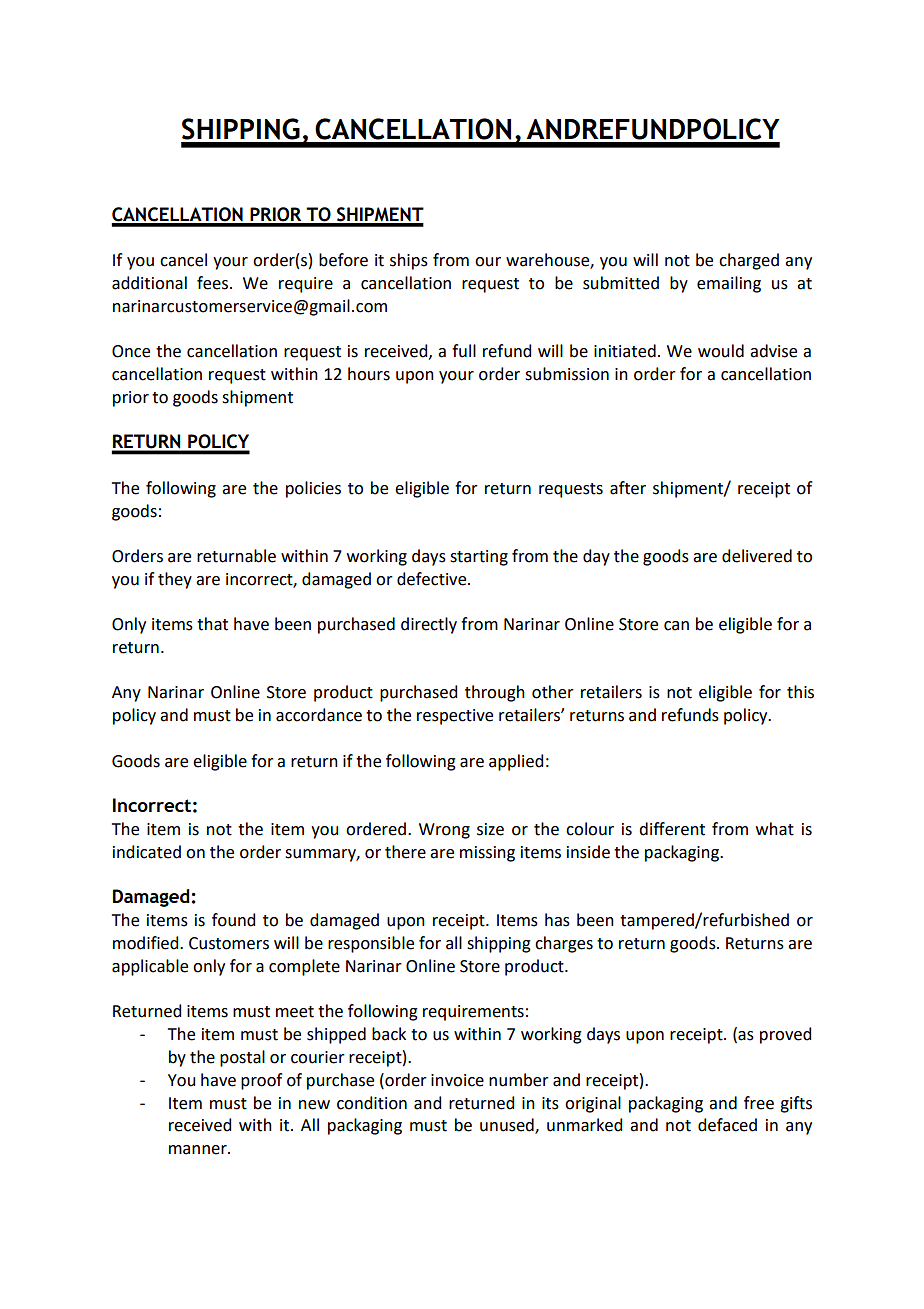  What do you see at coordinates (757, 556) in the screenshot?
I see `delivered` at bounding box center [757, 556].
